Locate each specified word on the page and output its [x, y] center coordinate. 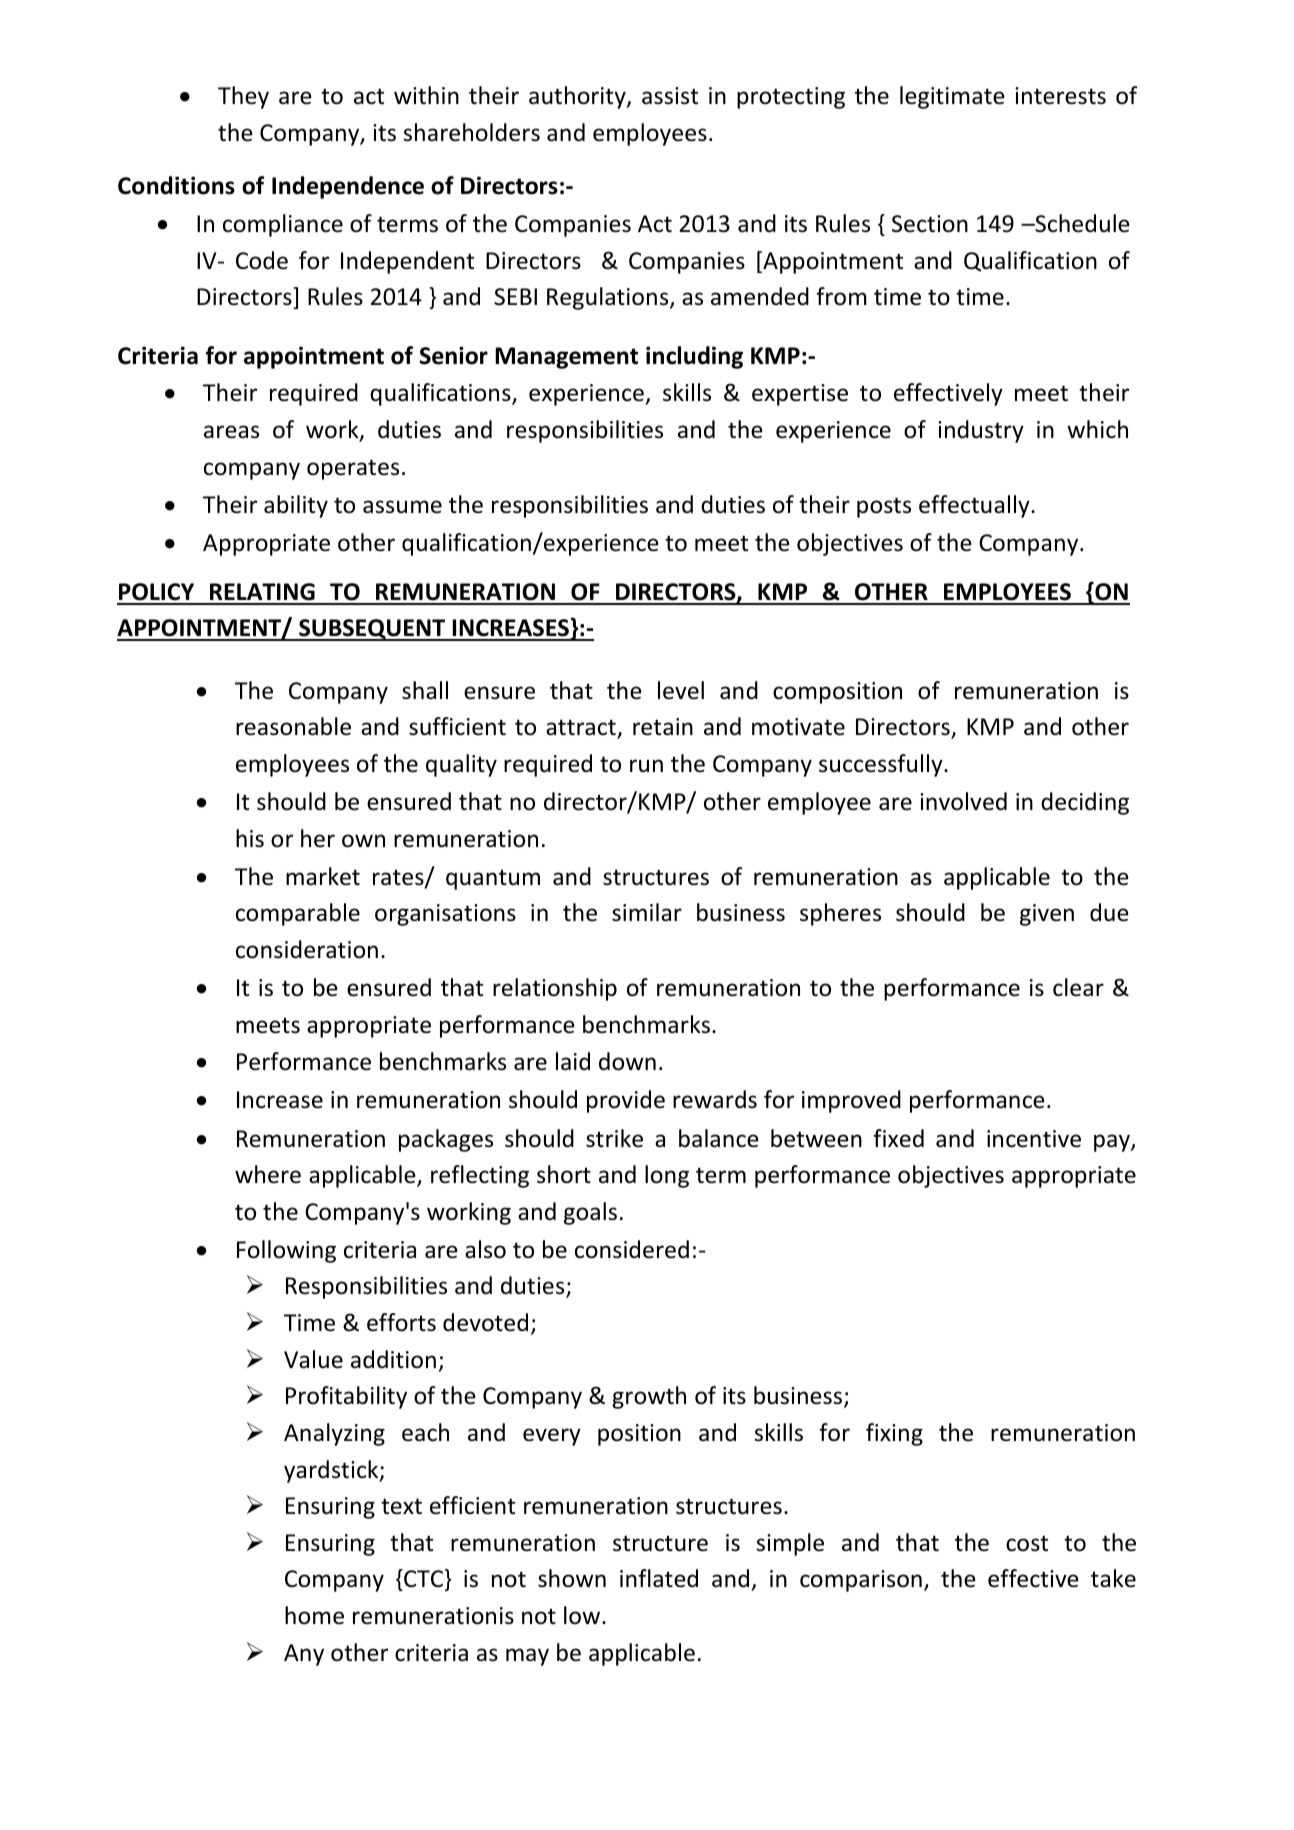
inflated [659, 1578]
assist [670, 96]
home [314, 1615]
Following [286, 1251]
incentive [1034, 1139]
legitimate [952, 97]
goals [590, 1213]
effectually [975, 506]
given [1047, 915]
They [243, 97]
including [694, 357]
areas [231, 432]
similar [647, 912]
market [323, 876]
